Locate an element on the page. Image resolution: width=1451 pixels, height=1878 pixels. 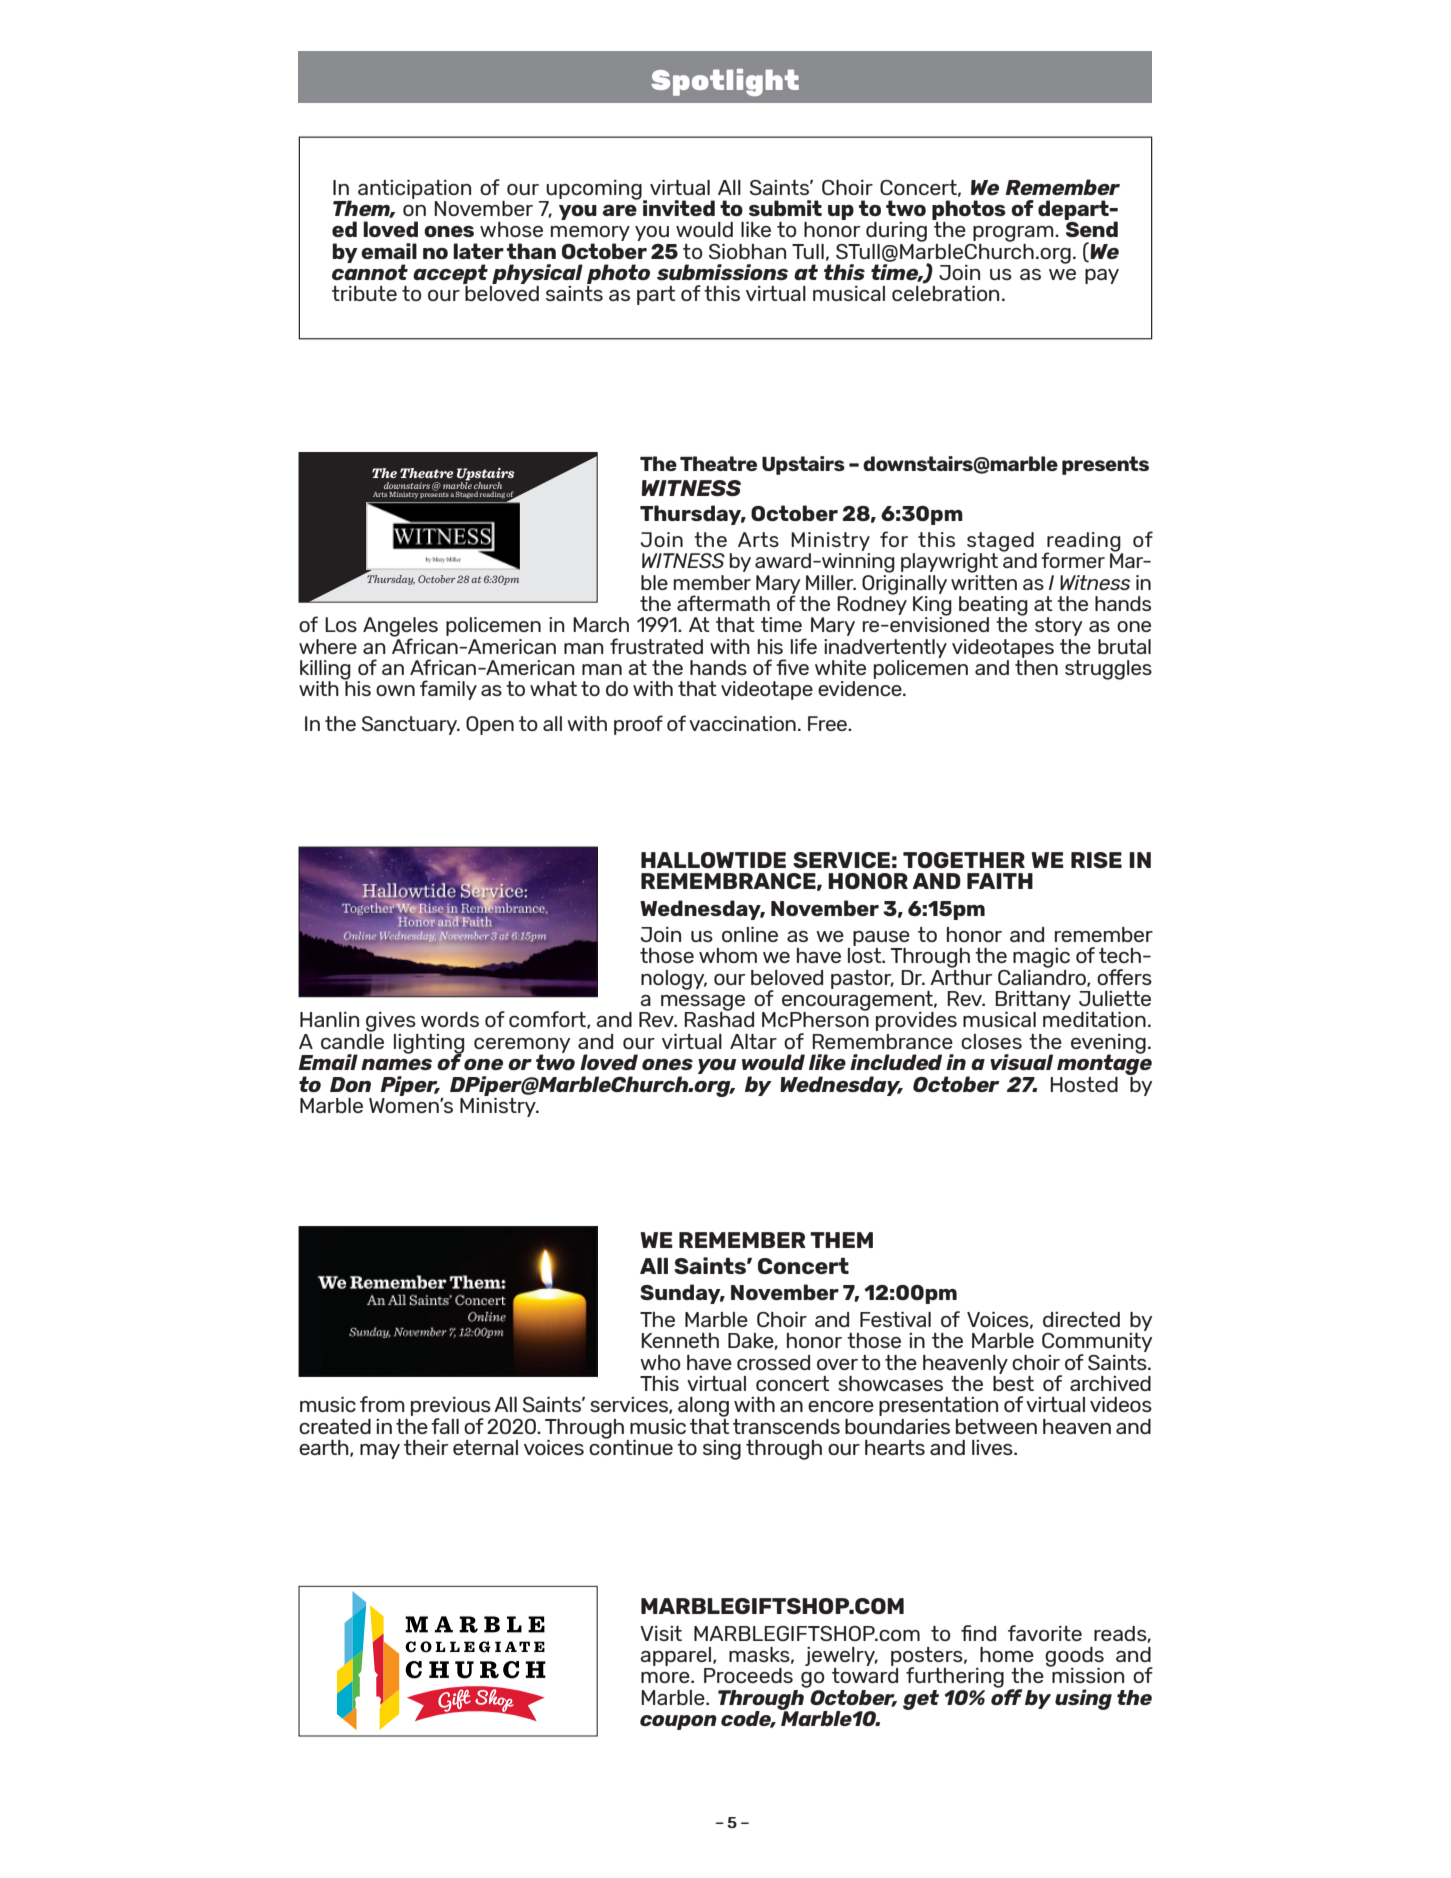
Sanctuary is located at coordinates (410, 725).
